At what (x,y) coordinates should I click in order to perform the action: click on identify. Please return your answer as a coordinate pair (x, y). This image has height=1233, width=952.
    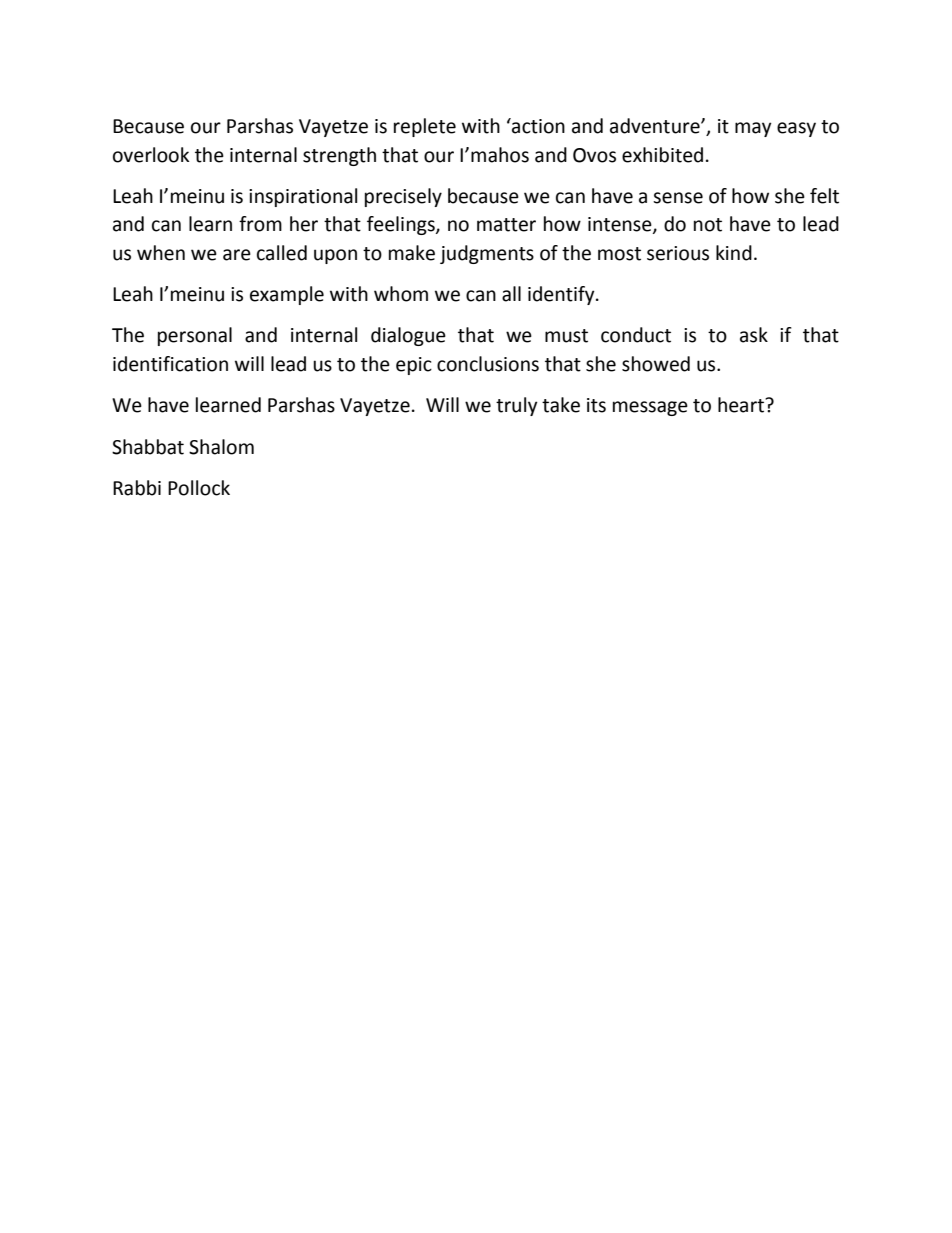
    Looking at the image, I should click on (562, 295).
